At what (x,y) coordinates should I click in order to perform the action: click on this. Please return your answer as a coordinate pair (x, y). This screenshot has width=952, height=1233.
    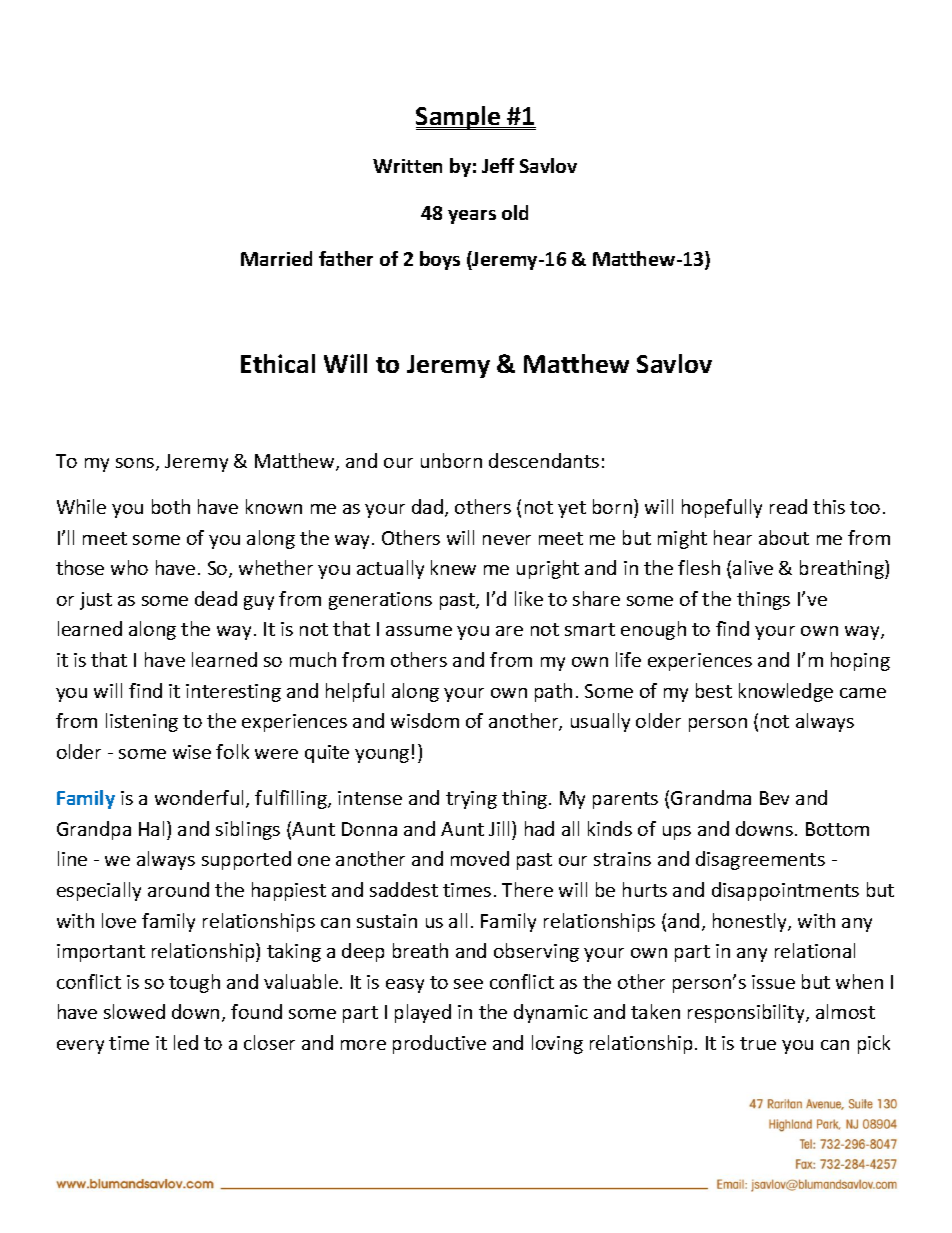
    Looking at the image, I should click on (829, 506).
